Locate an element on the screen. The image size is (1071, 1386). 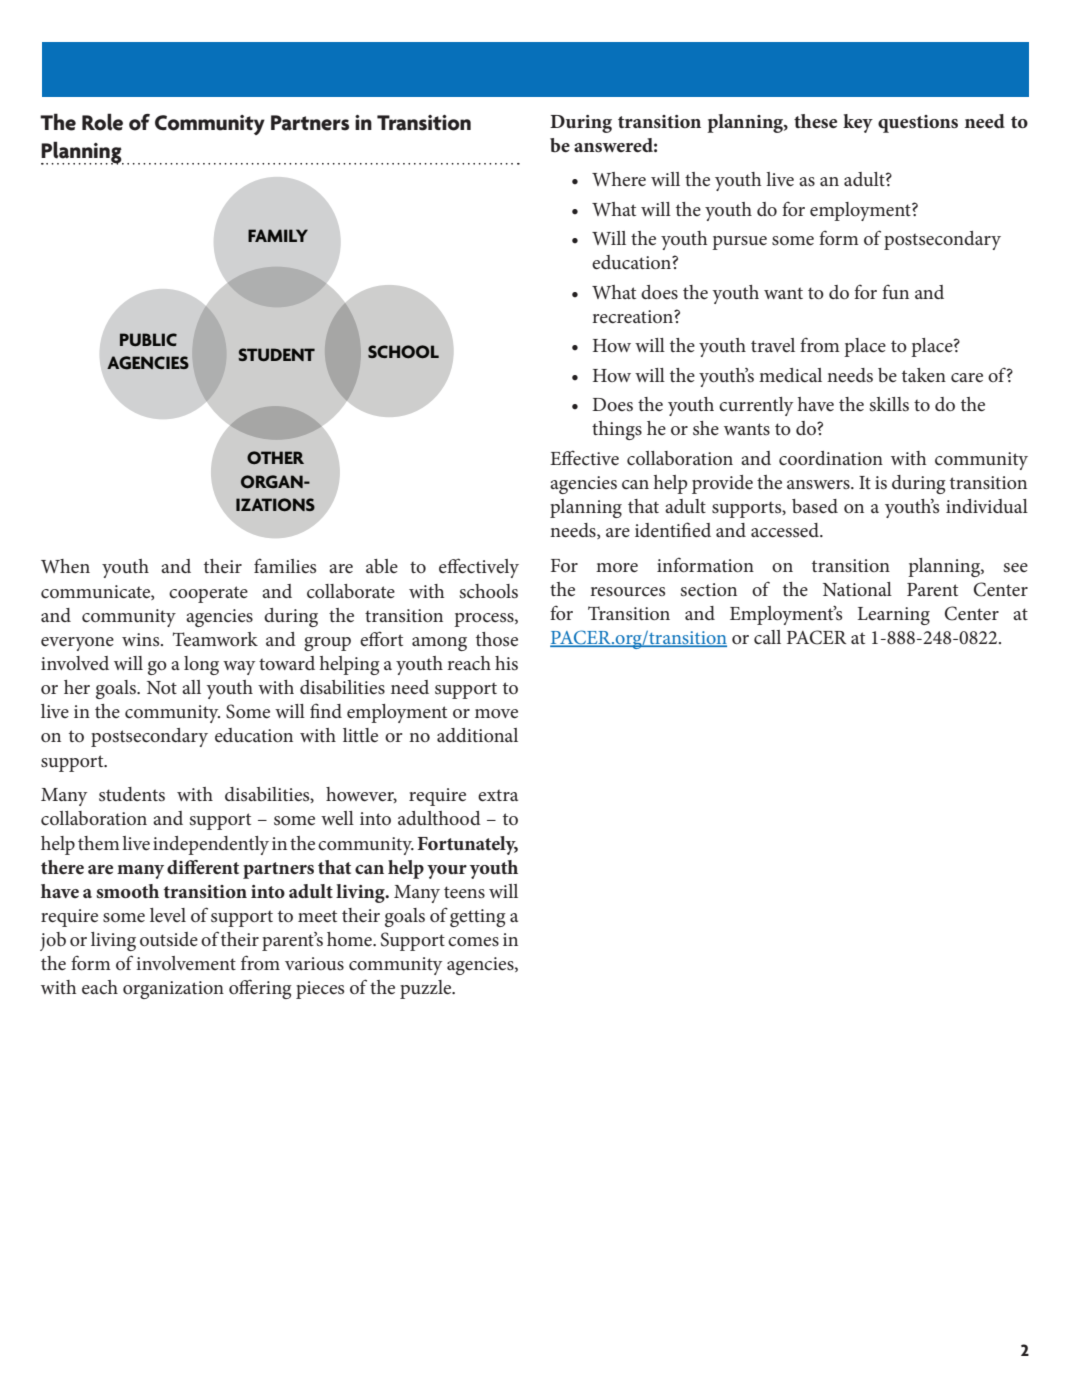
things is located at coordinates (617, 430).
